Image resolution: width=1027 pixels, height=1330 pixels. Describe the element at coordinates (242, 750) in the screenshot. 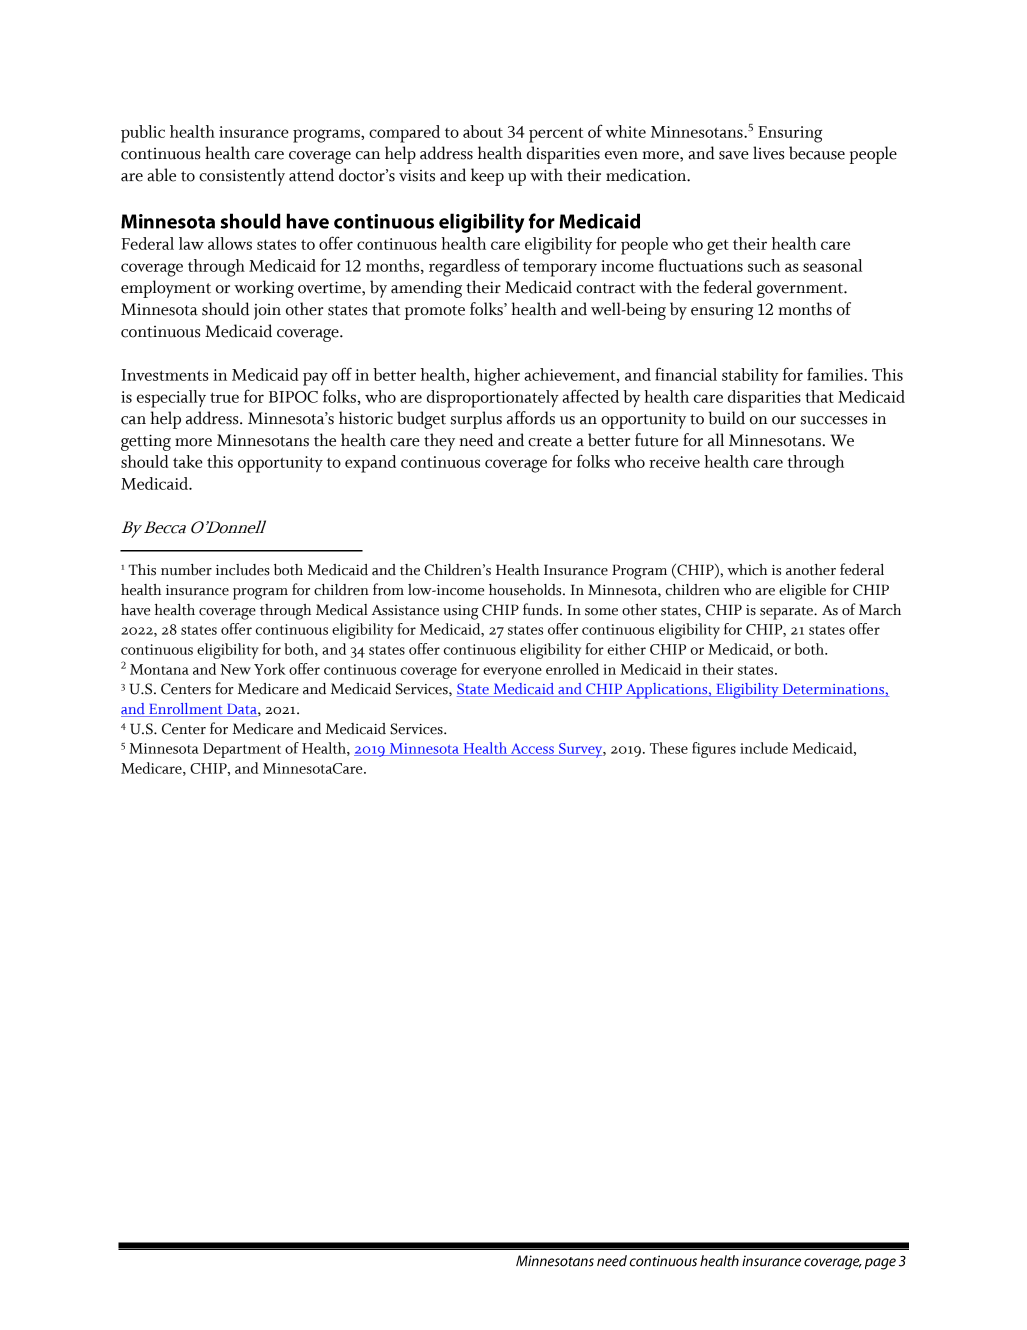

I see `Department` at that location.
